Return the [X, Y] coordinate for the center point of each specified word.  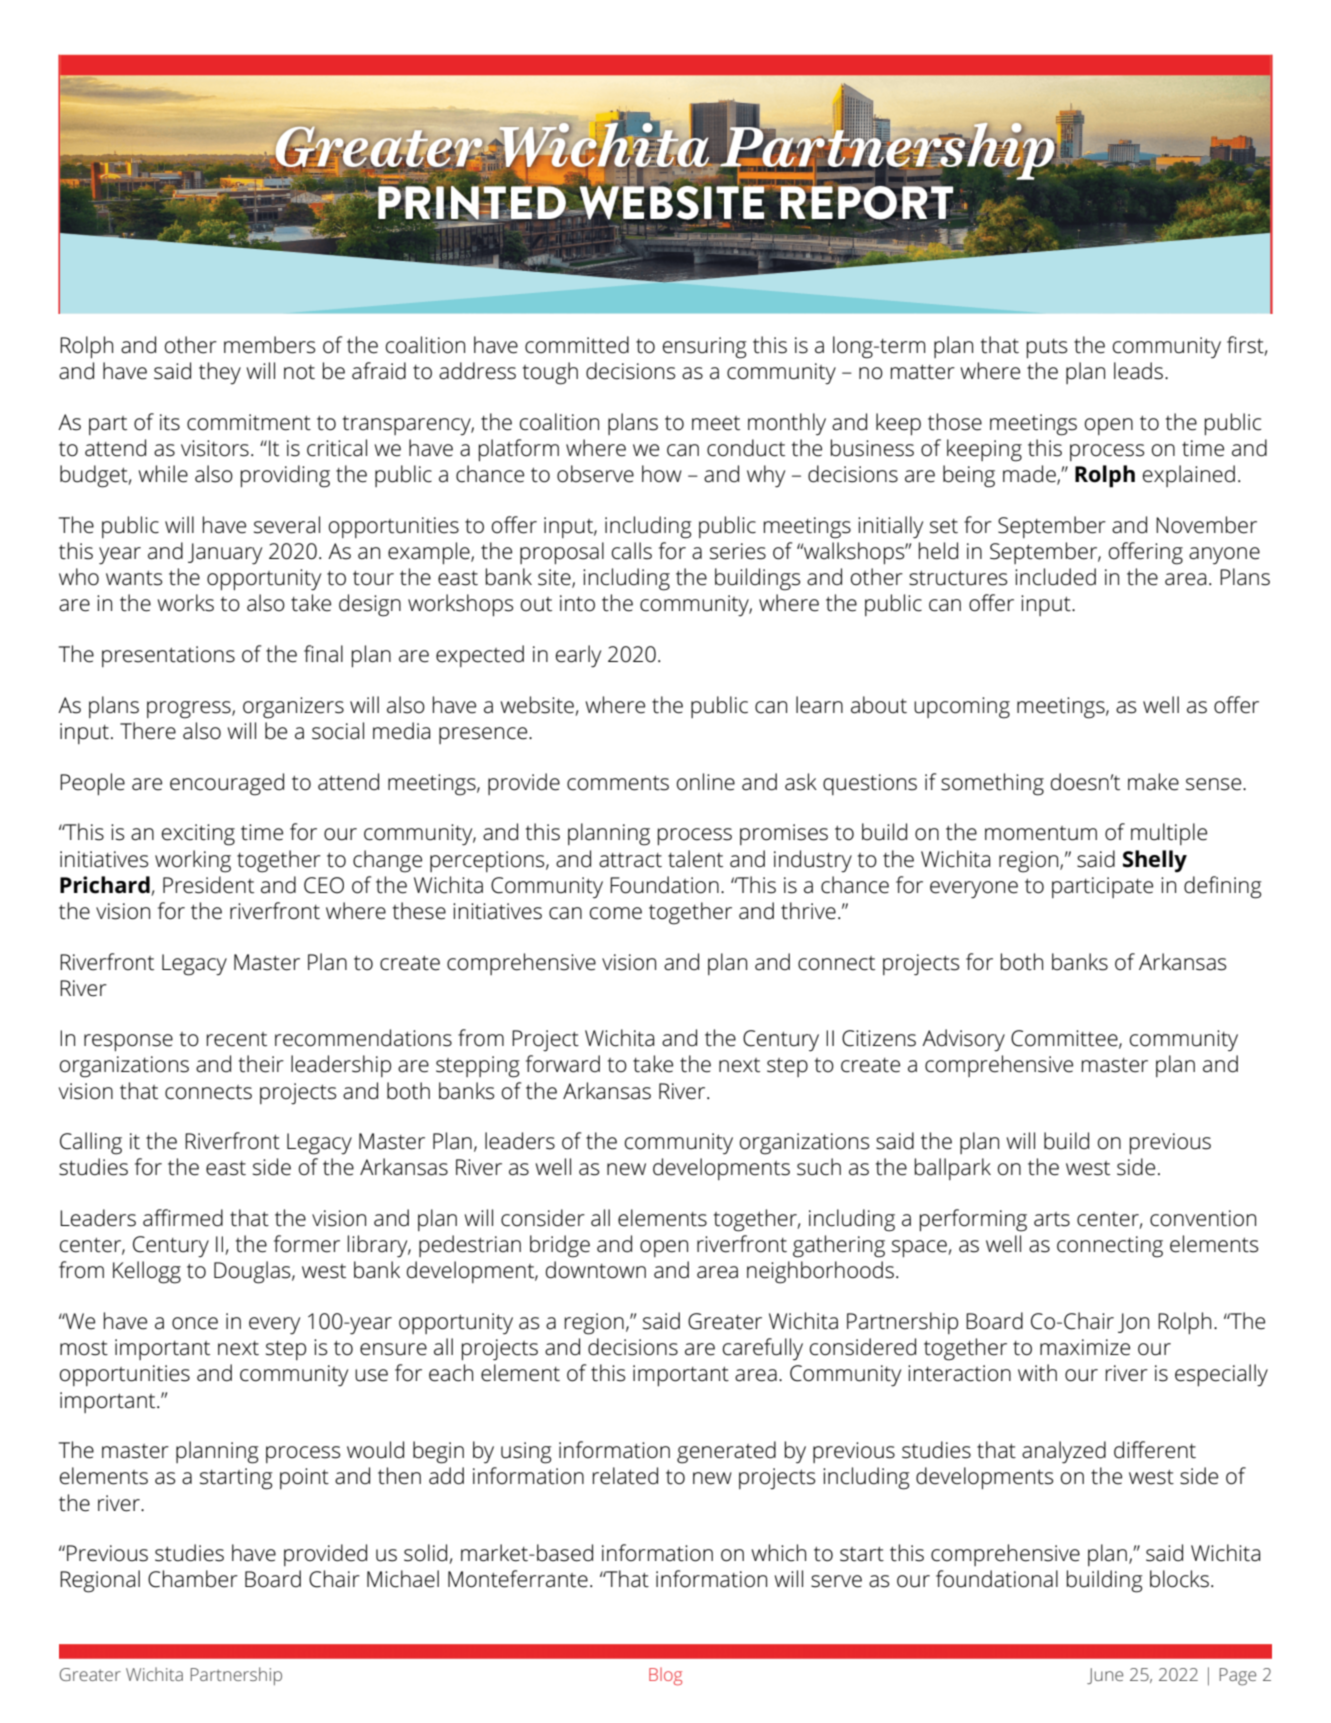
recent [237, 1039]
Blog [665, 1676]
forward [563, 1064]
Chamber [193, 1579]
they [220, 373]
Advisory [963, 1040]
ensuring [704, 348]
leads [1138, 371]
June [1105, 1676]
